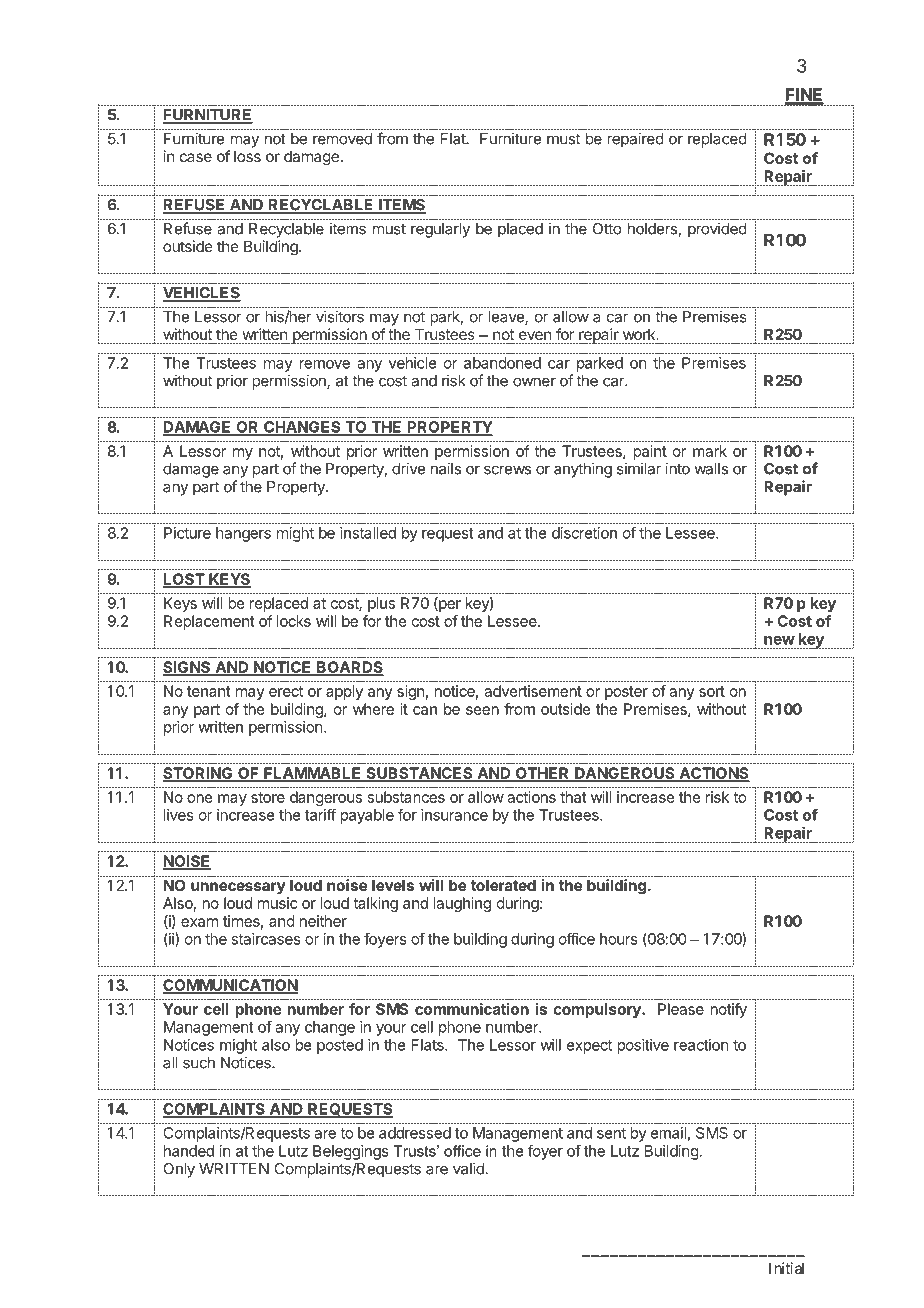  I want to click on sort, so click(712, 691).
